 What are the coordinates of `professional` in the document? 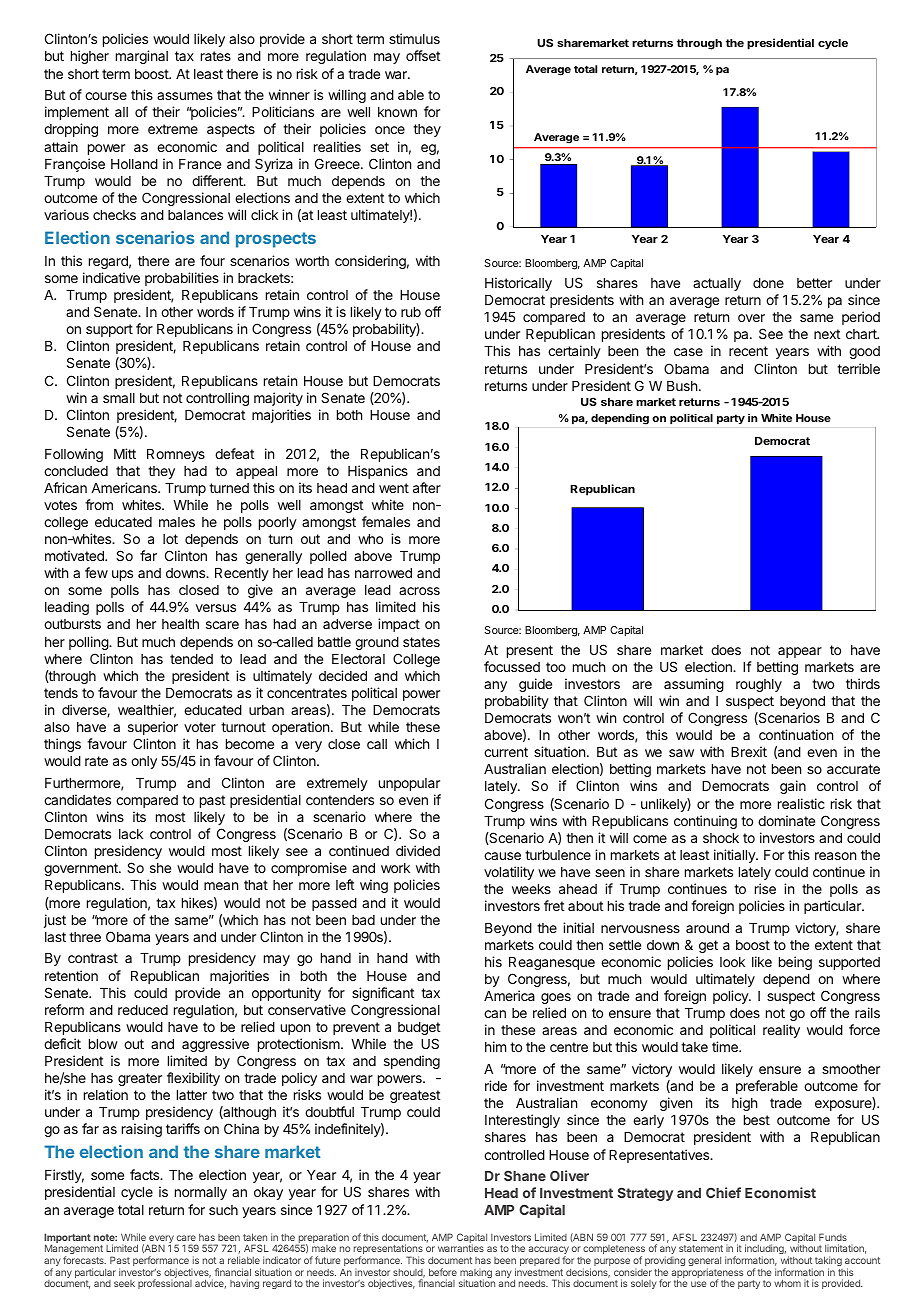 It's located at (165, 1284).
